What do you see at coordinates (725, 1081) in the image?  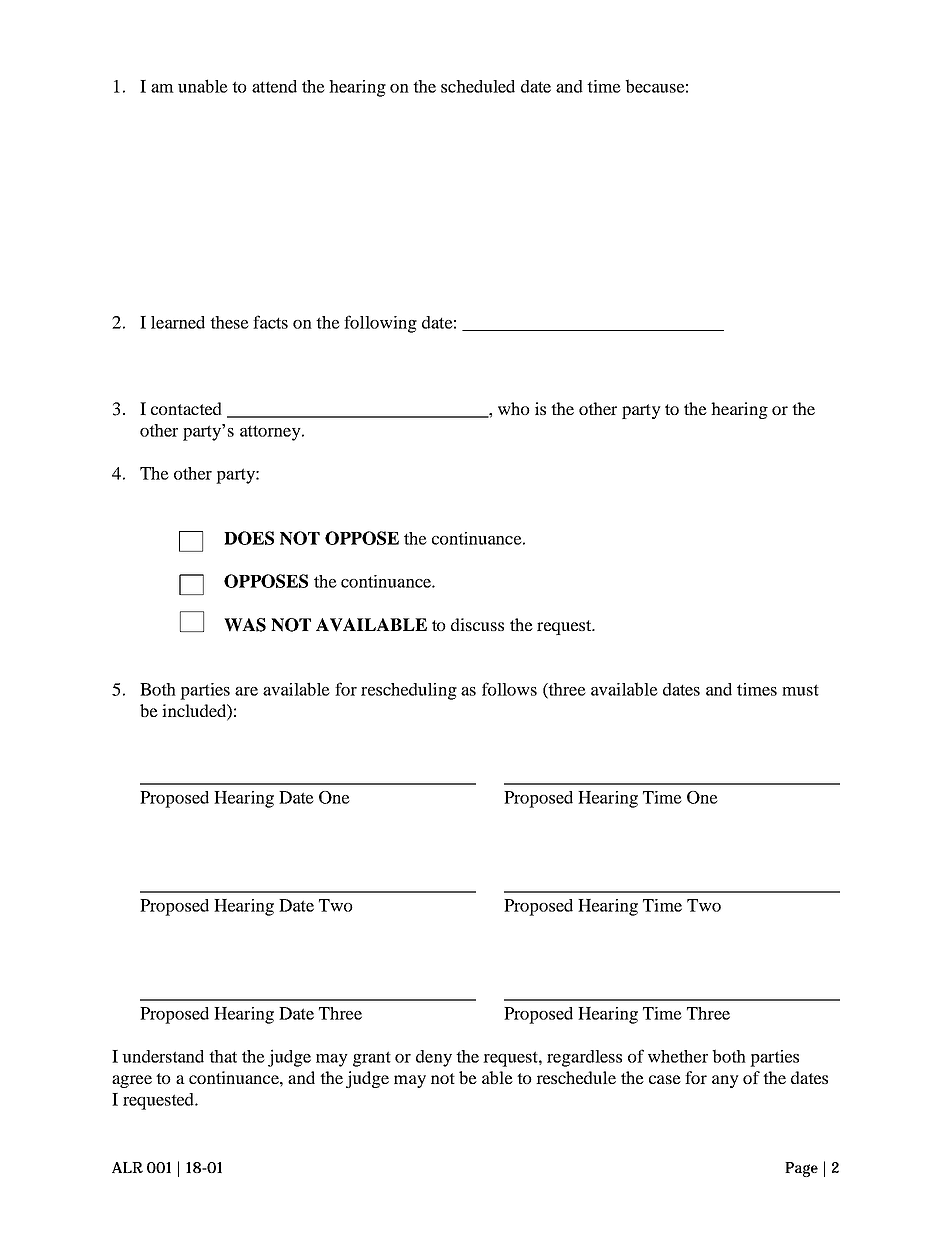 I see `any` at bounding box center [725, 1081].
